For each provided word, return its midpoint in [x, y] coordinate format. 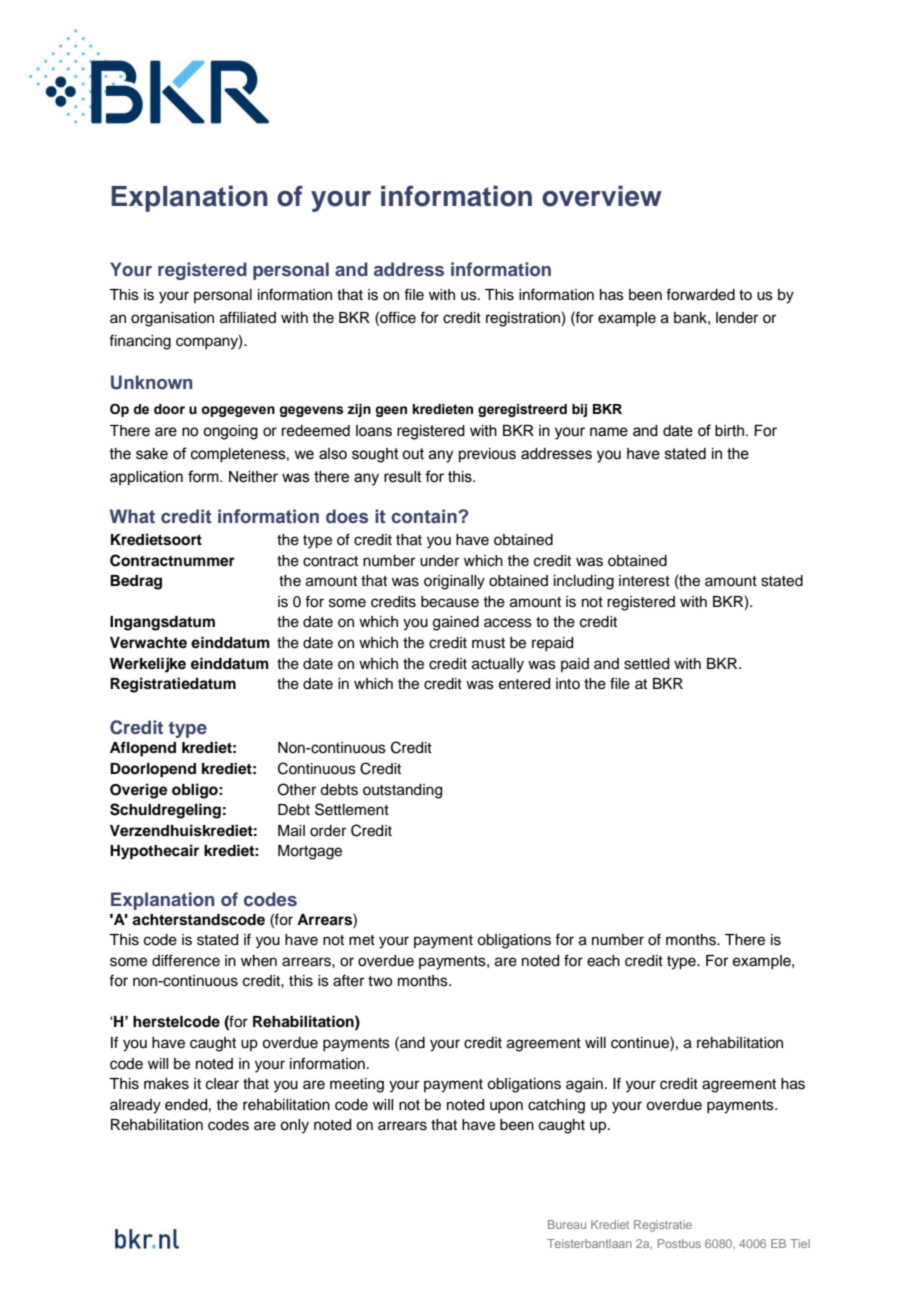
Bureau [567, 1224]
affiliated [248, 317]
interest [644, 581]
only [294, 1126]
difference [186, 960]
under [439, 561]
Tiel [800, 1243]
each [603, 961]
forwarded [700, 294]
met [362, 940]
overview [602, 196]
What [132, 516]
